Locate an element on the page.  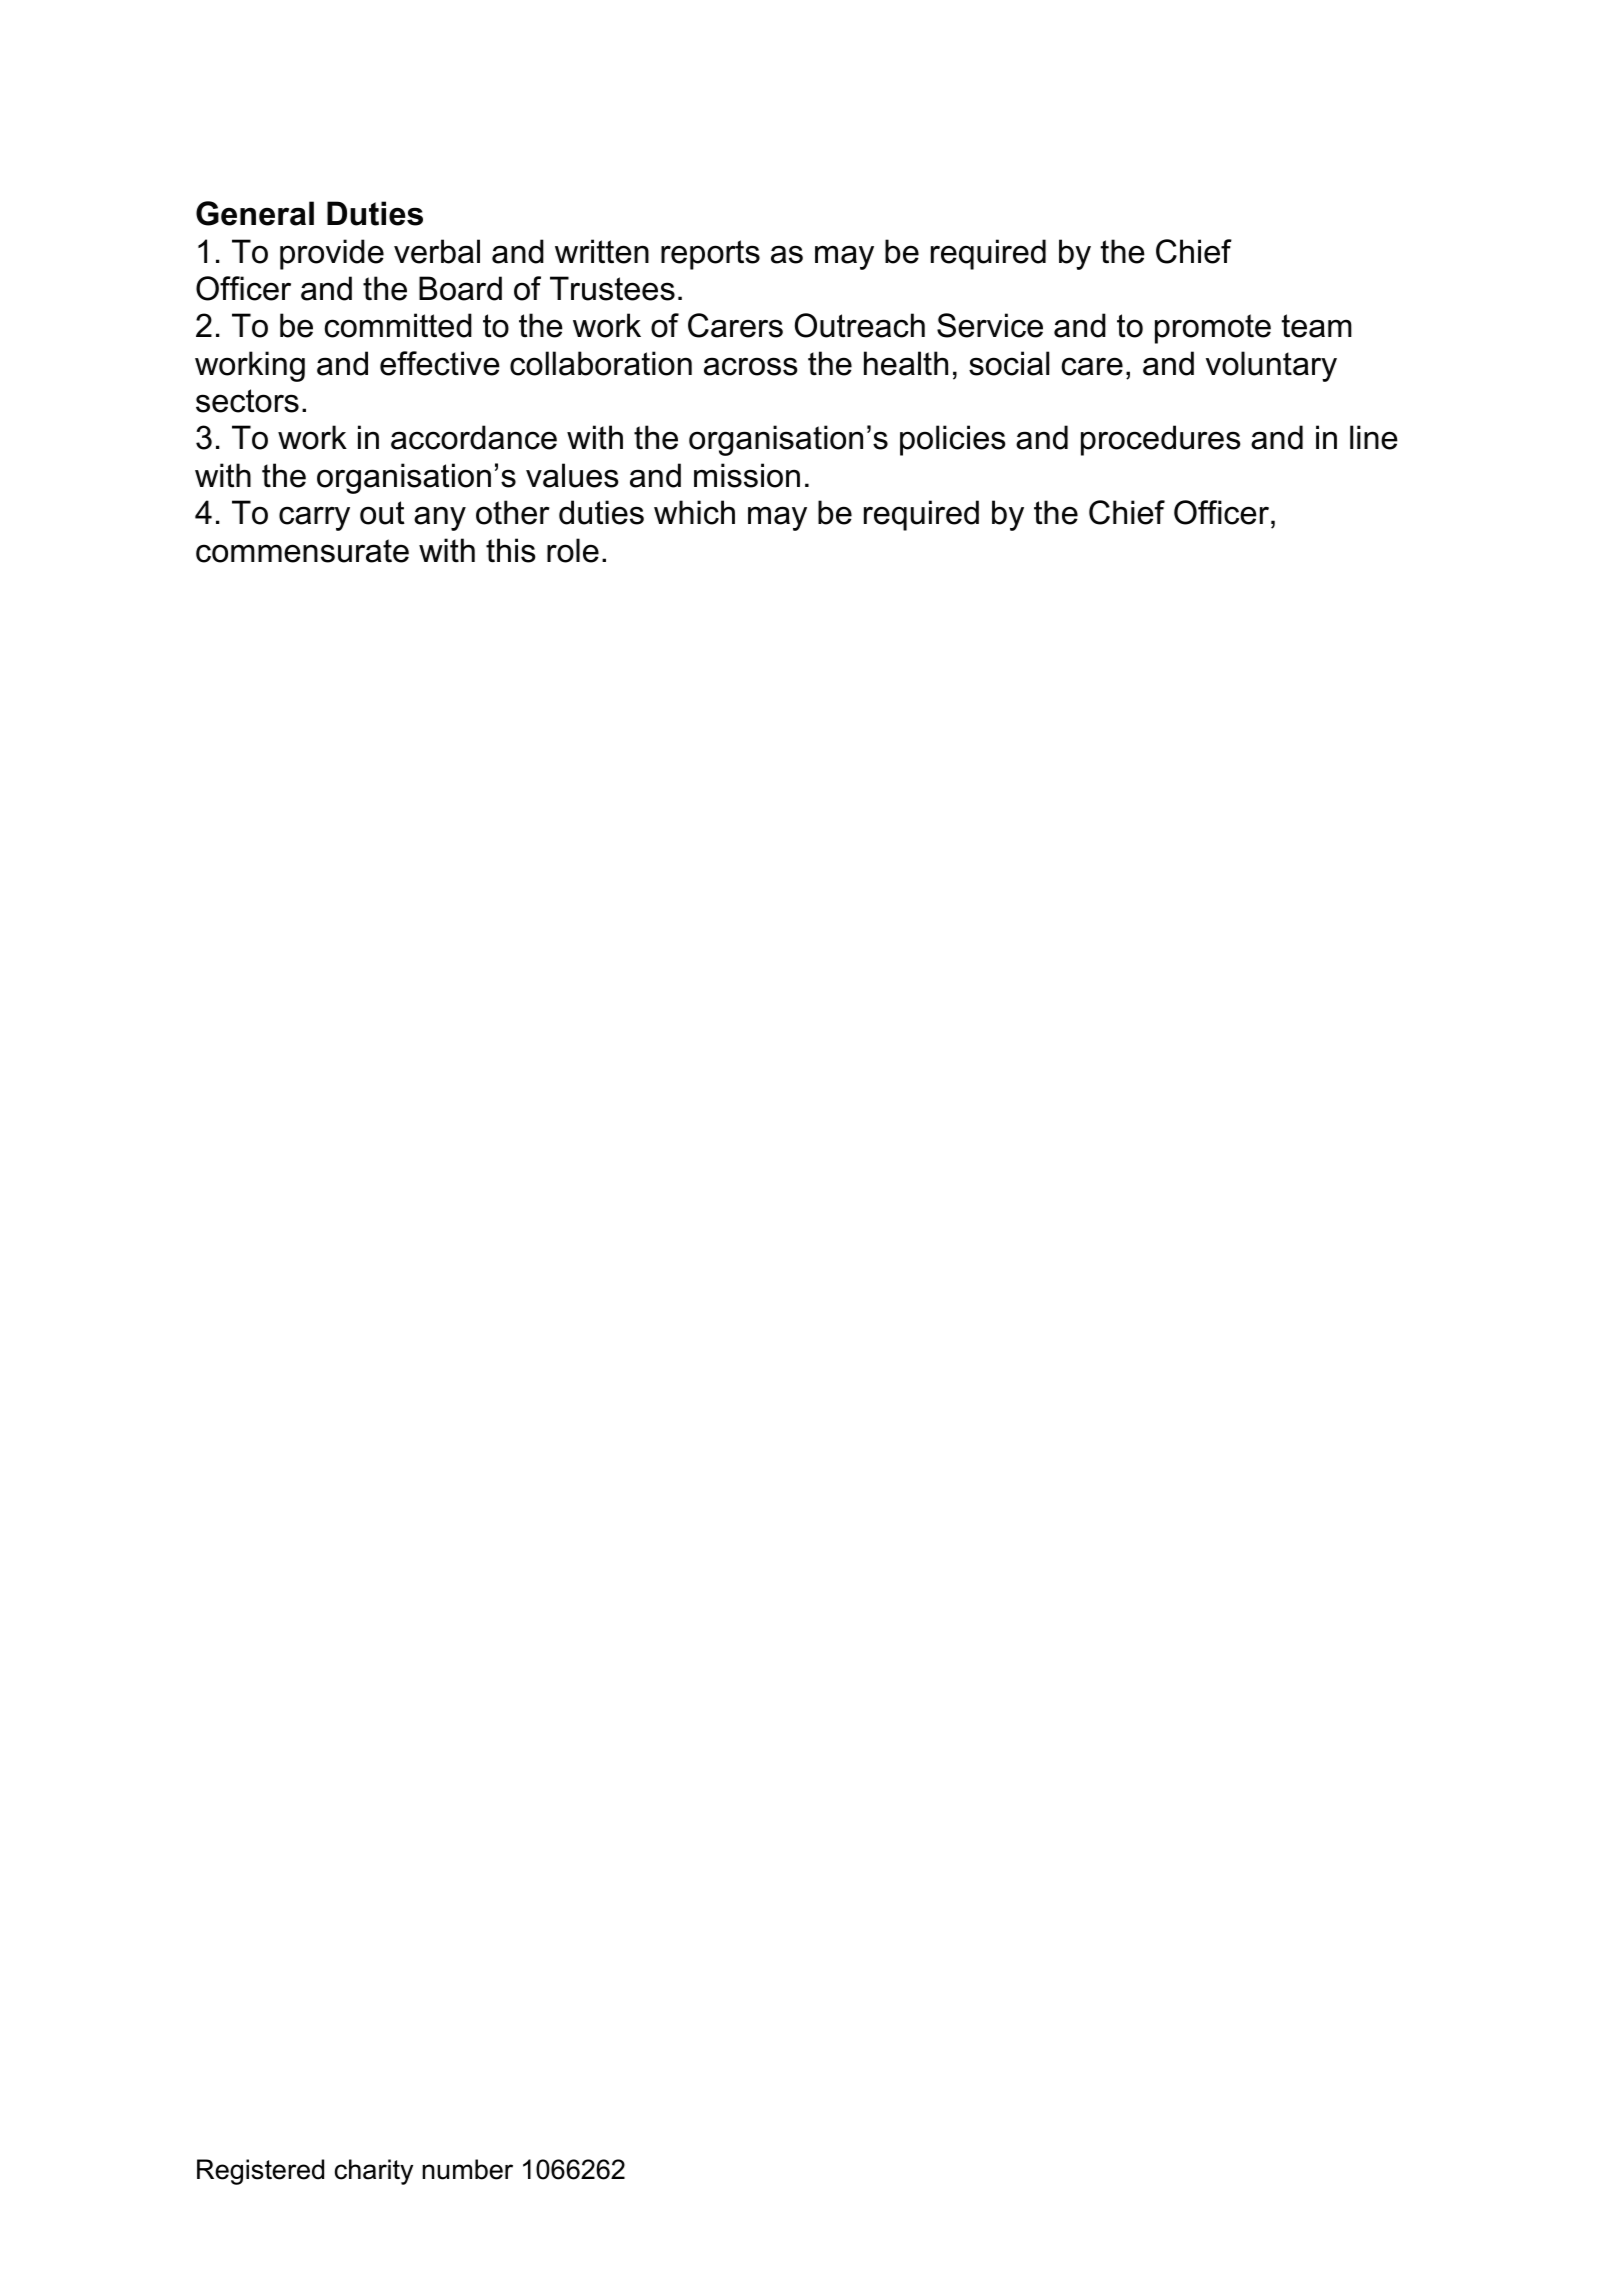
role is located at coordinates (573, 550).
